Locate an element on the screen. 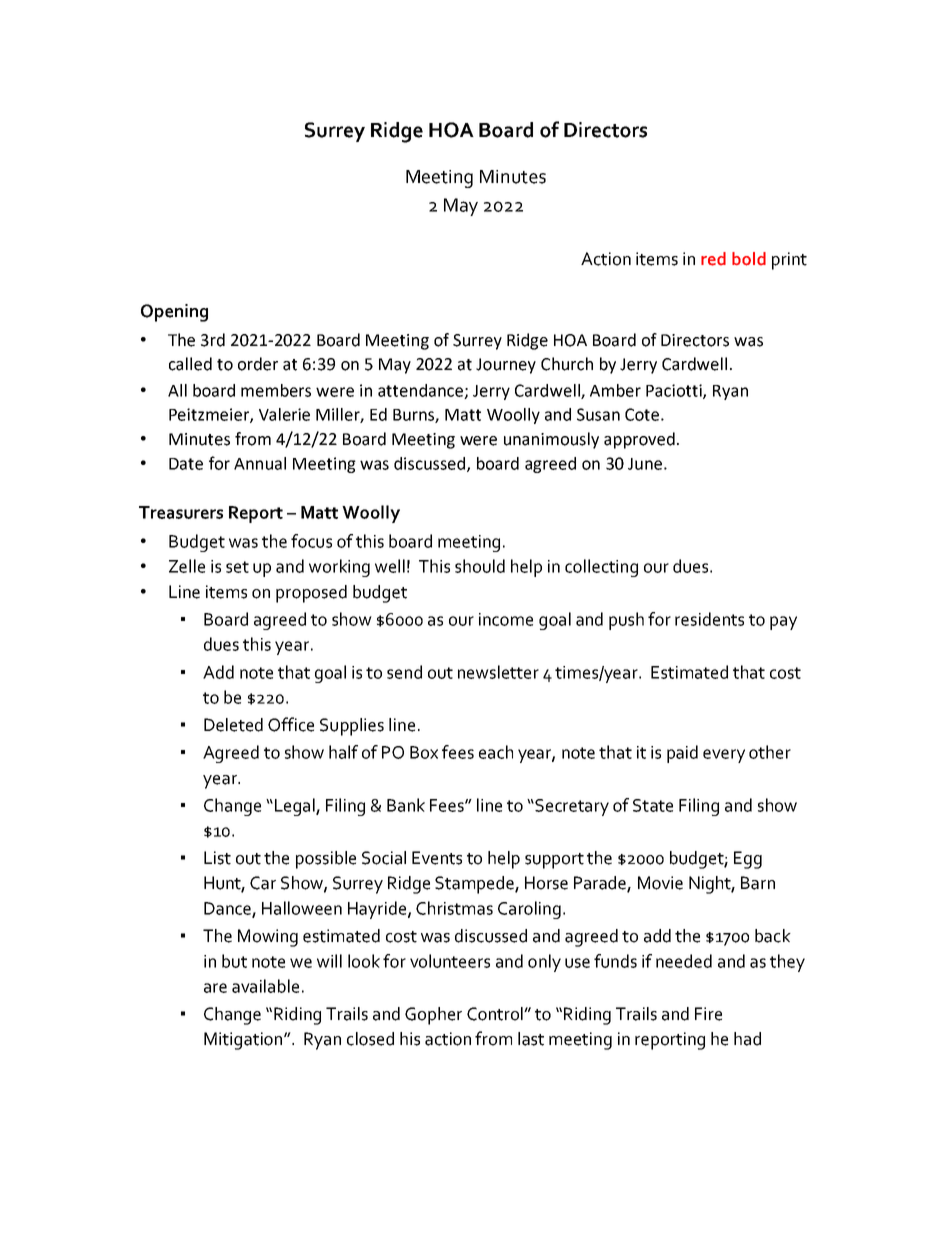 The width and height of the screenshot is (952, 1233). Mitigation is located at coordinates (244, 1041).
